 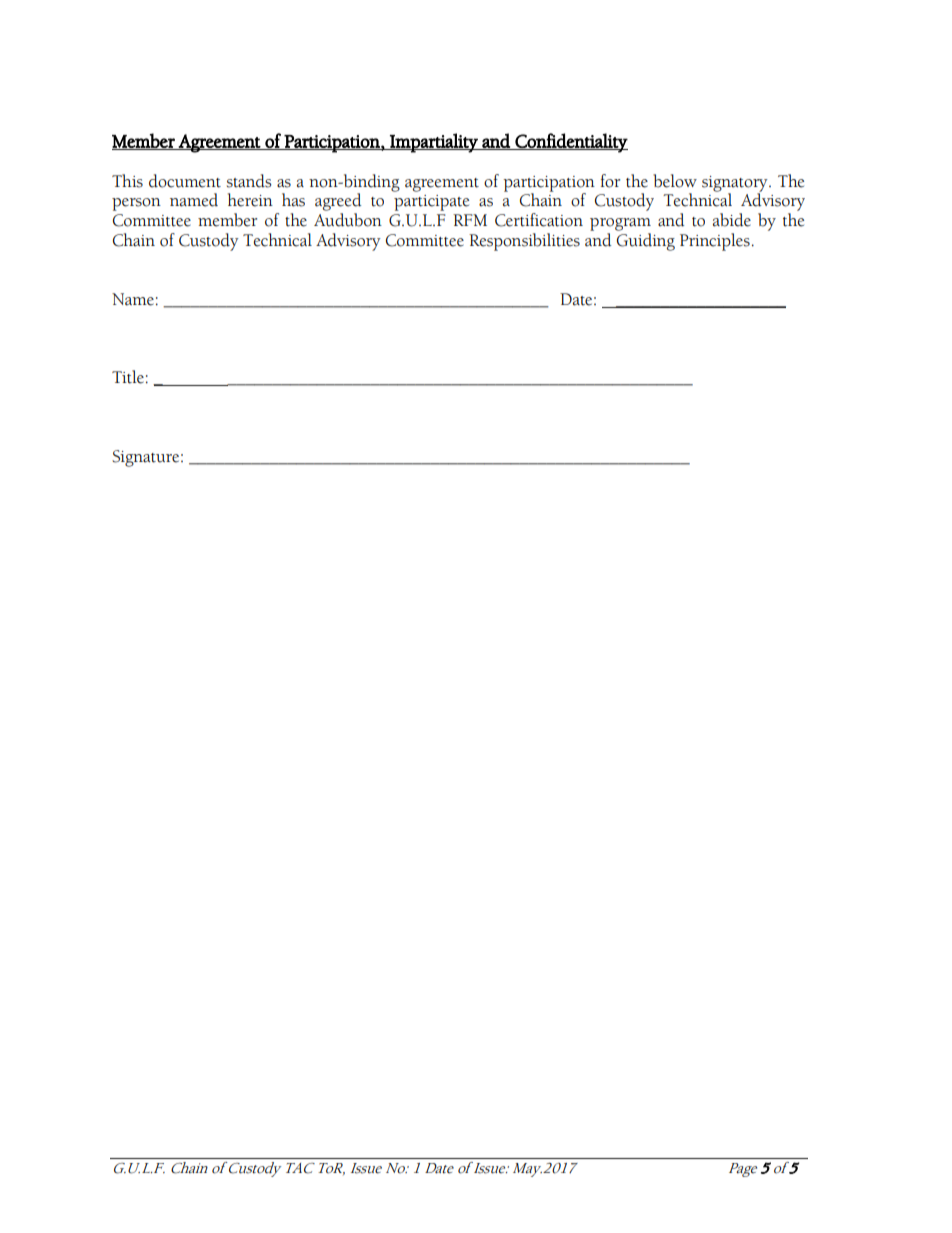 What do you see at coordinates (646, 242) in the screenshot?
I see `Guiding` at bounding box center [646, 242].
